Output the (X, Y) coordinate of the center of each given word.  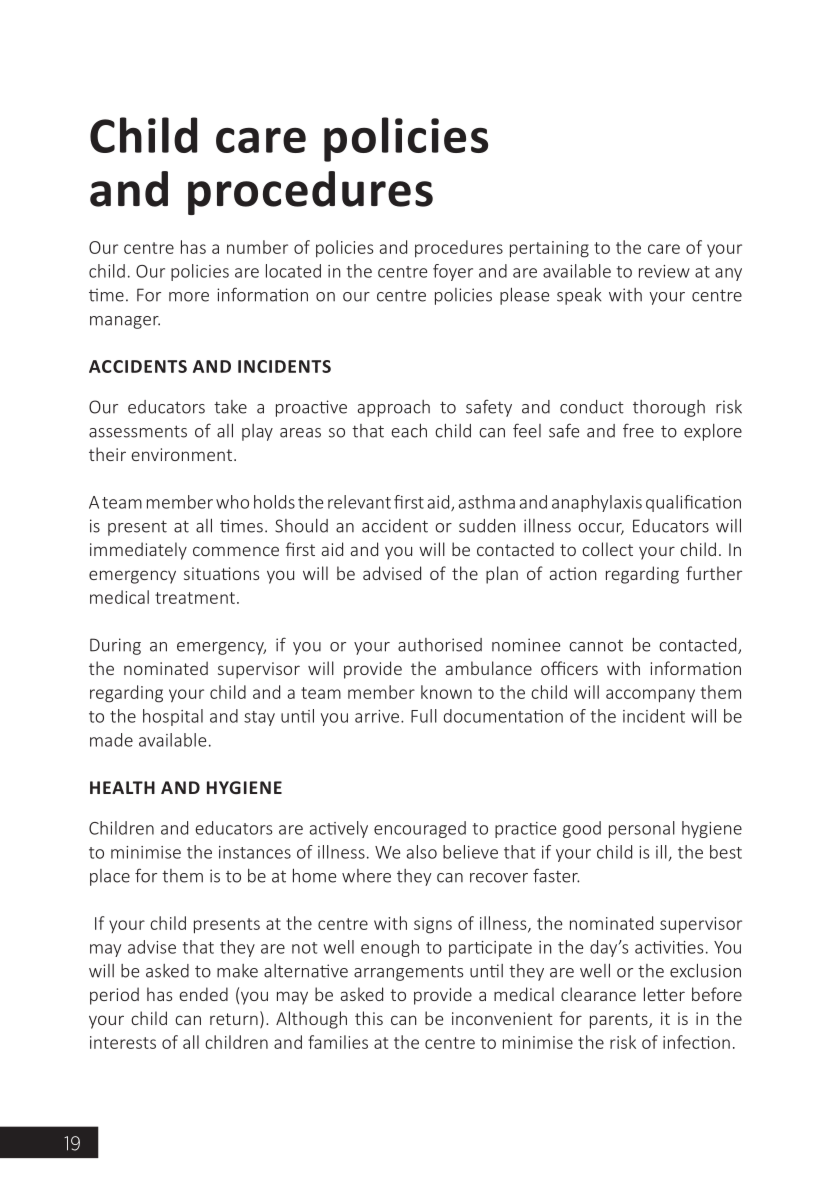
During (115, 646)
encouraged (420, 829)
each (409, 430)
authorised (440, 645)
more (189, 297)
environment (181, 454)
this (369, 1018)
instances (255, 852)
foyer (453, 272)
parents (620, 1021)
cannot (596, 645)
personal (642, 829)
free (638, 430)
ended (203, 994)
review (664, 271)
